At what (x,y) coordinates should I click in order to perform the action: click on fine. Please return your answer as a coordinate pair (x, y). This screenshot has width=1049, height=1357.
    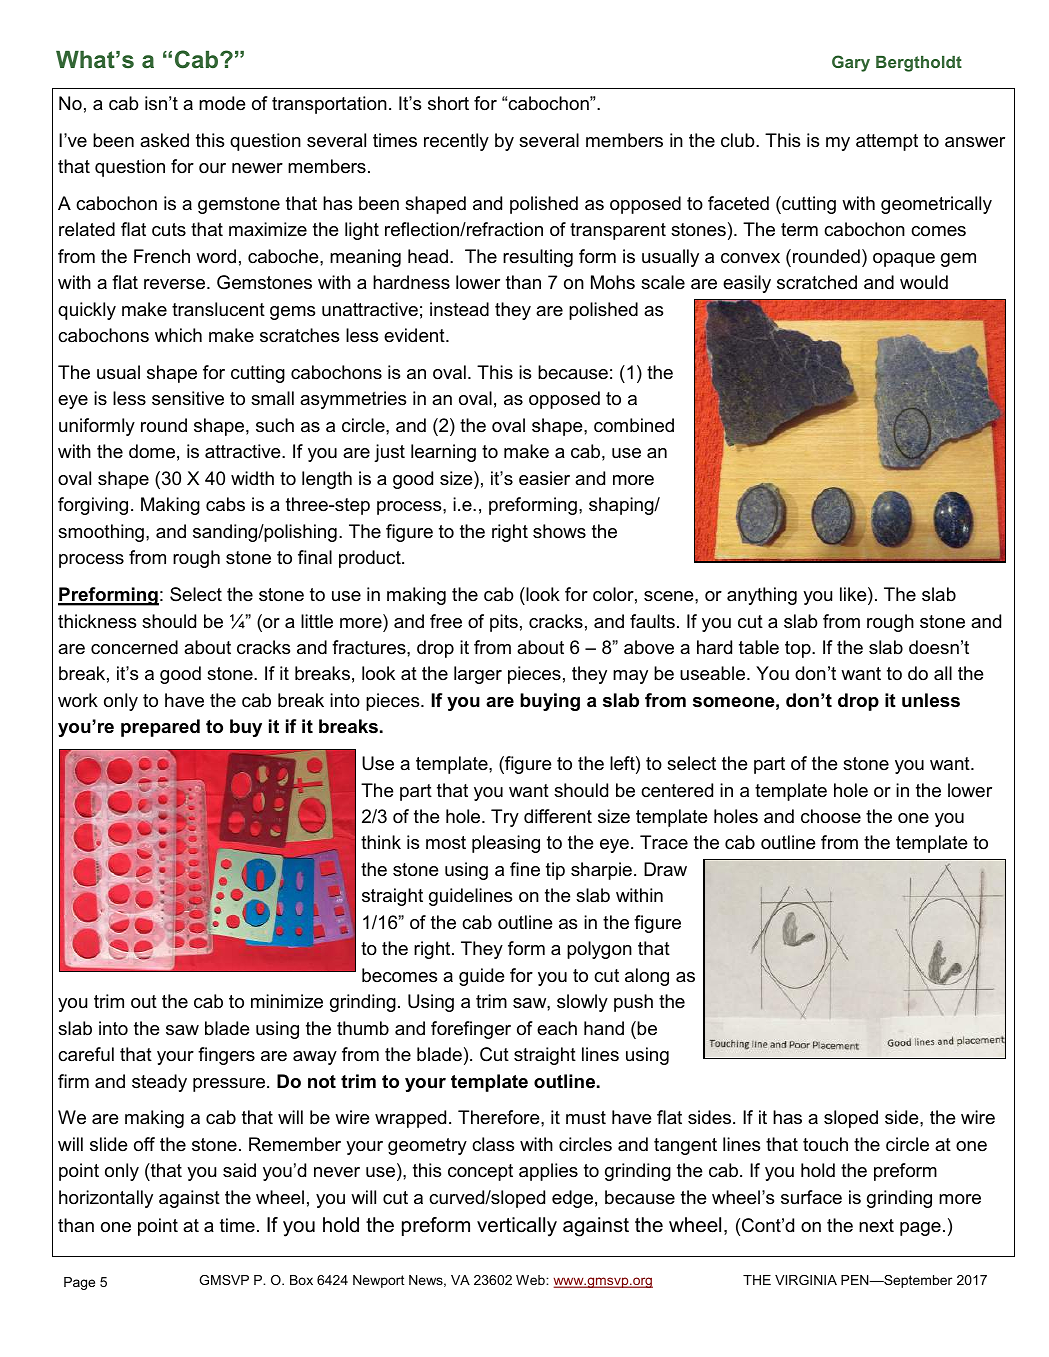
    Looking at the image, I should click on (525, 869).
